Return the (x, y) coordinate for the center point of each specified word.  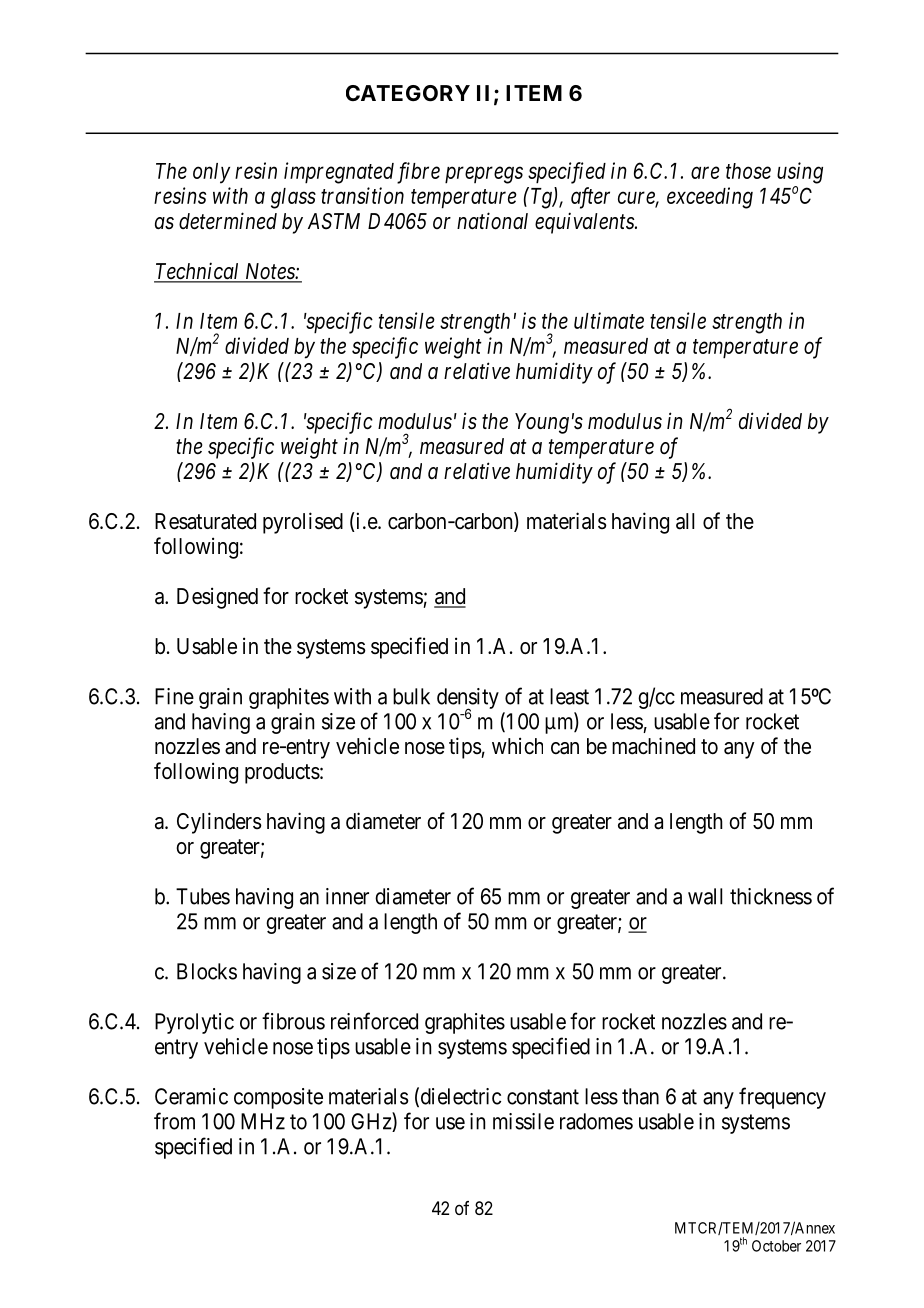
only (211, 173)
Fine (174, 696)
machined (653, 746)
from (174, 1121)
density (468, 699)
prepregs (484, 175)
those (748, 171)
